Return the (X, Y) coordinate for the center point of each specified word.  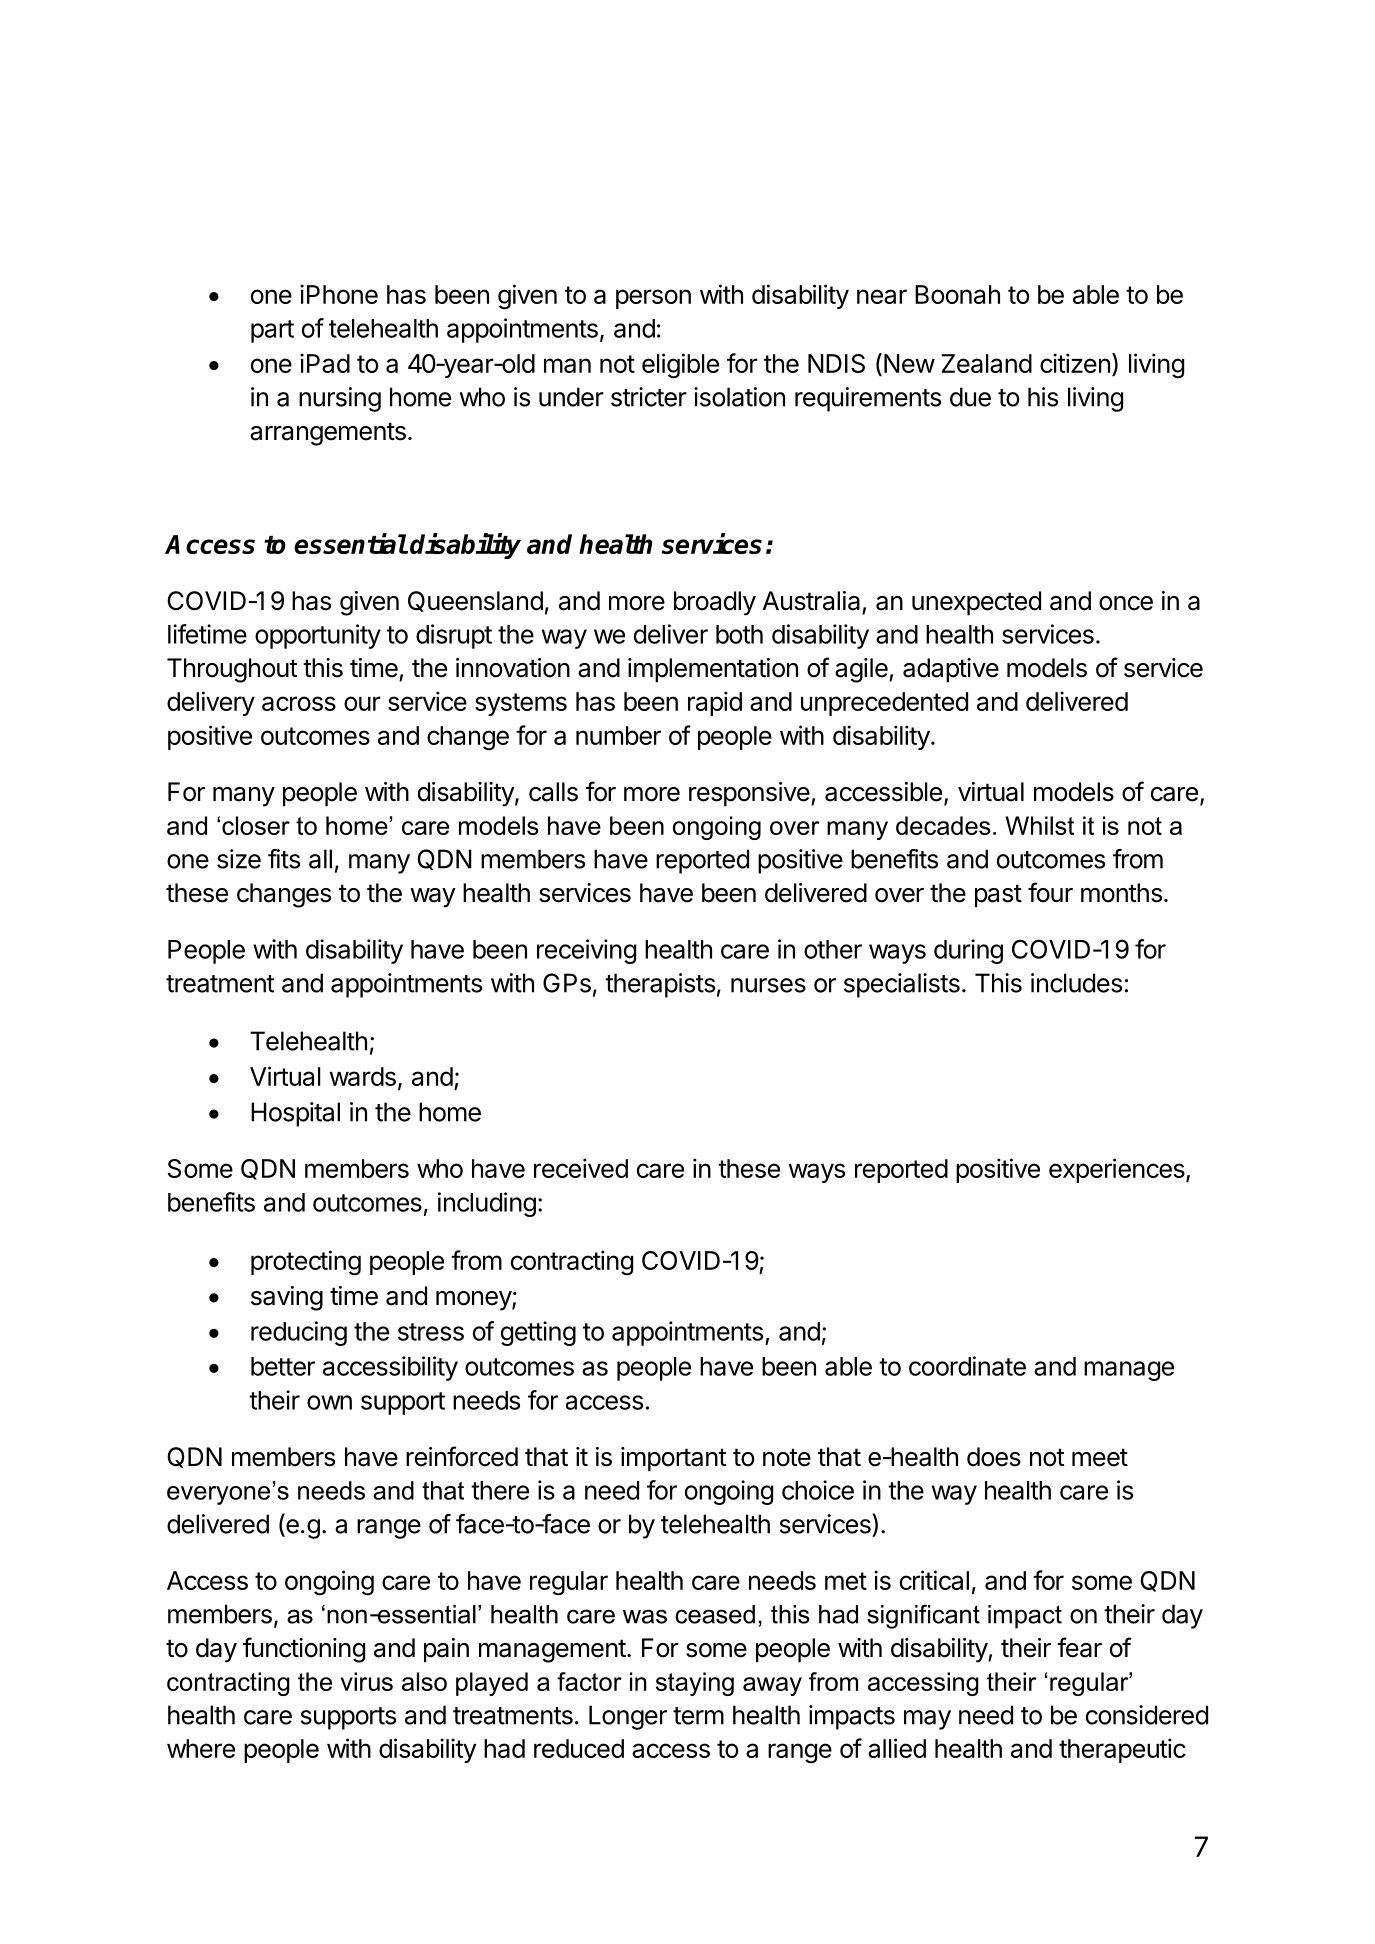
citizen (1075, 363)
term (698, 1716)
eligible (680, 366)
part (272, 331)
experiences (1118, 1170)
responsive (749, 794)
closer (256, 825)
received (581, 1168)
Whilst (1040, 825)
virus (367, 1681)
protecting (306, 1263)
